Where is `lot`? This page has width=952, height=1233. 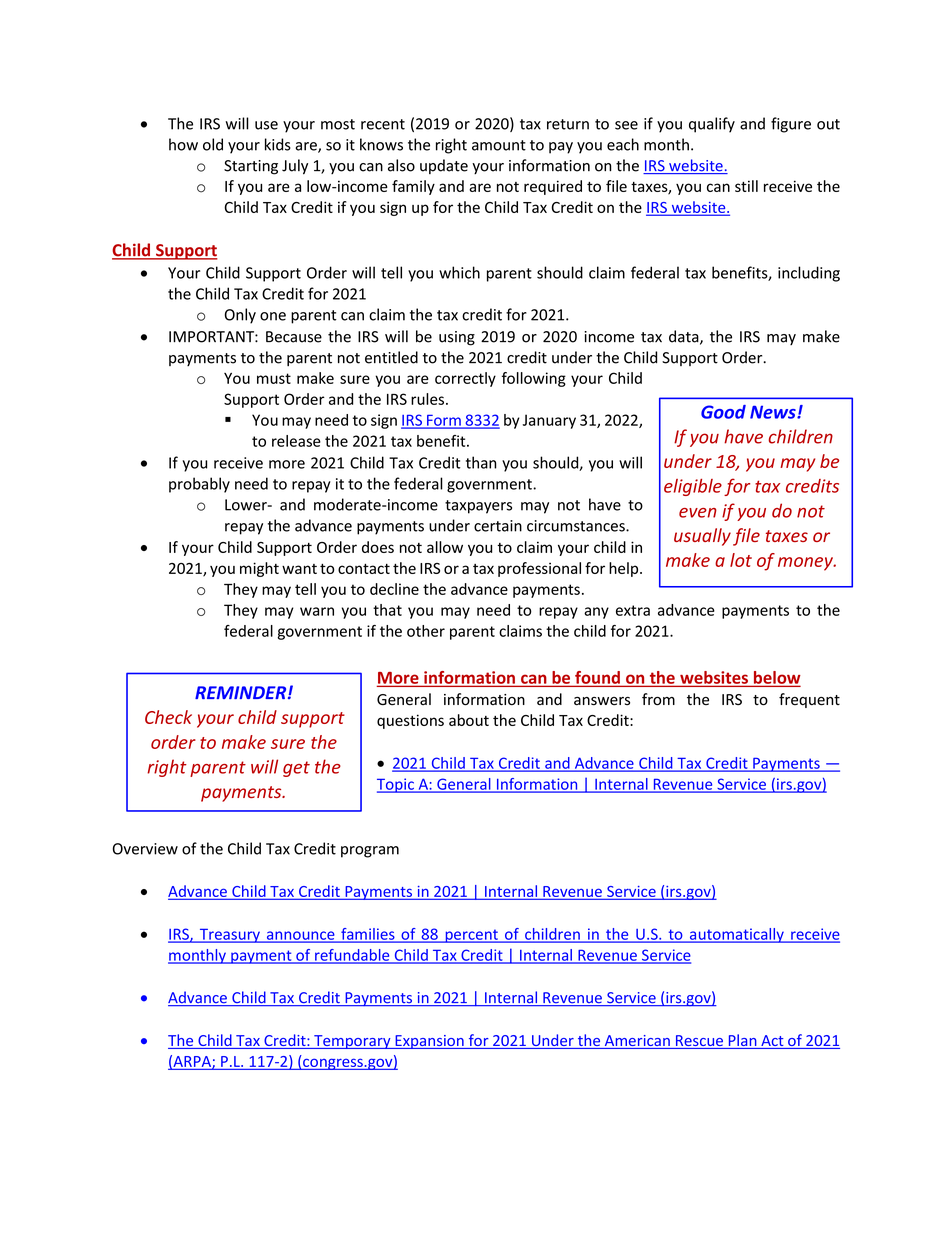 lot is located at coordinates (741, 560).
